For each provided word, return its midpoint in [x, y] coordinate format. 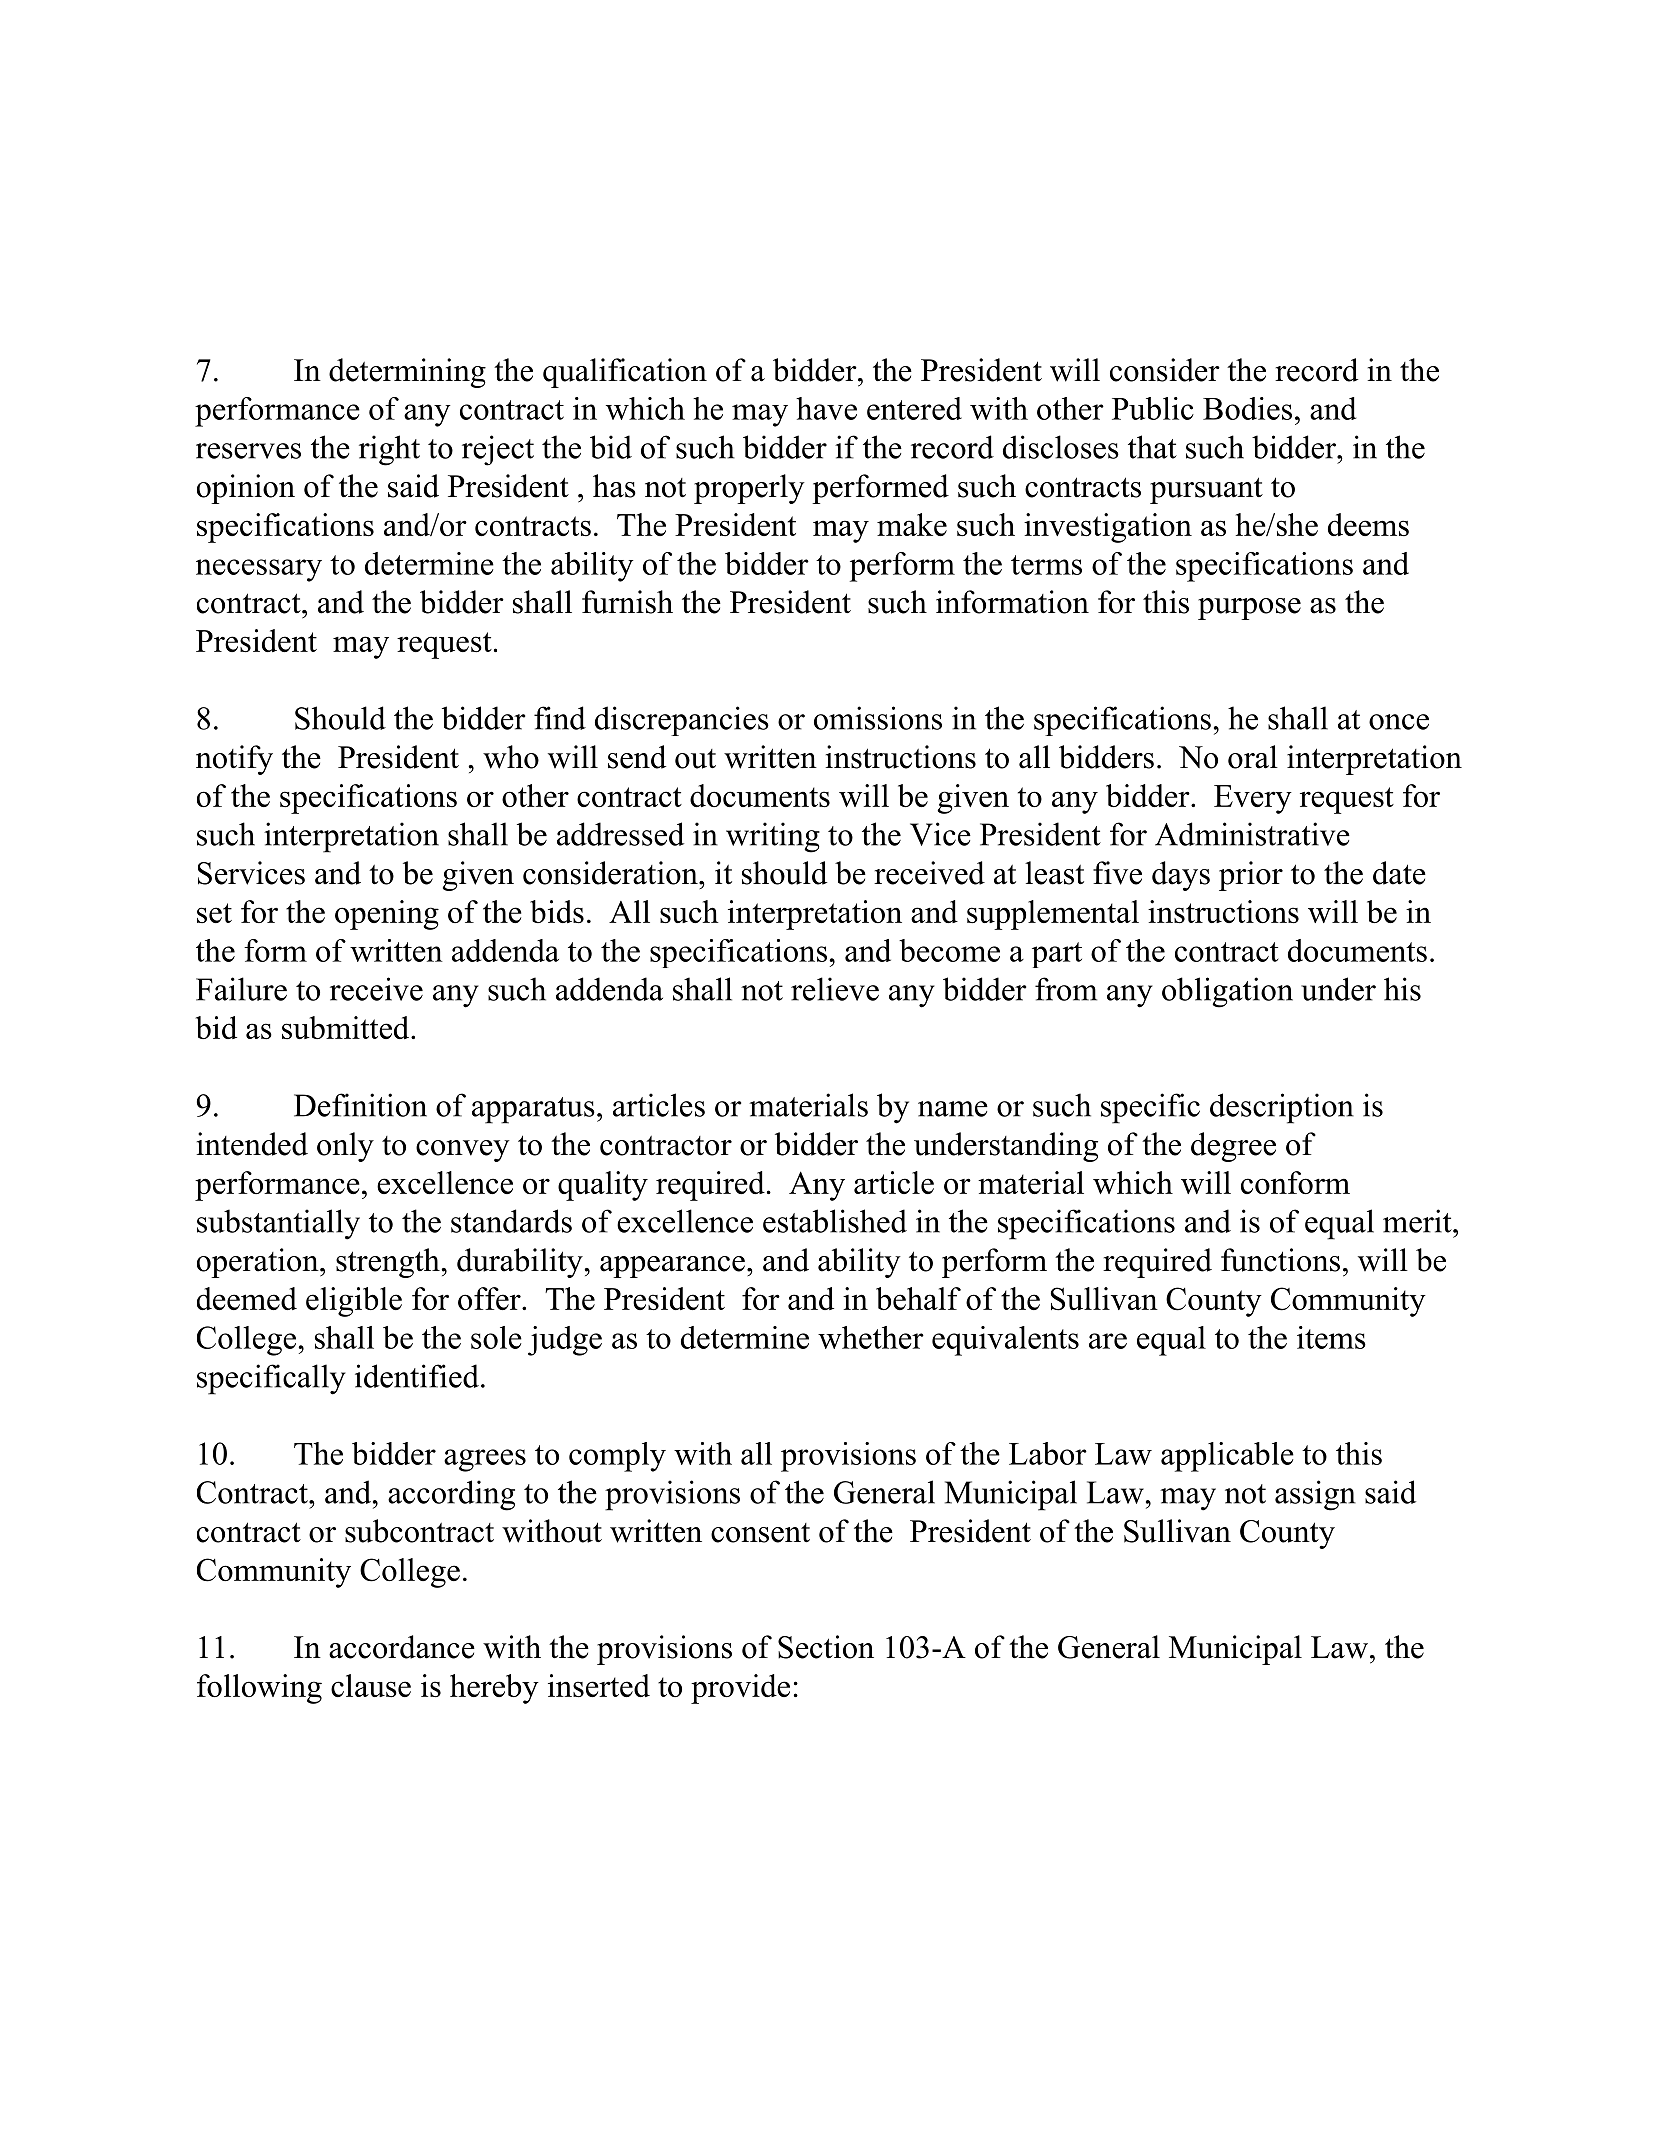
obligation [1227, 992]
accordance [402, 1647]
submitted [345, 1027]
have [826, 408]
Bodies [1247, 408]
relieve [835, 989]
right [389, 450]
